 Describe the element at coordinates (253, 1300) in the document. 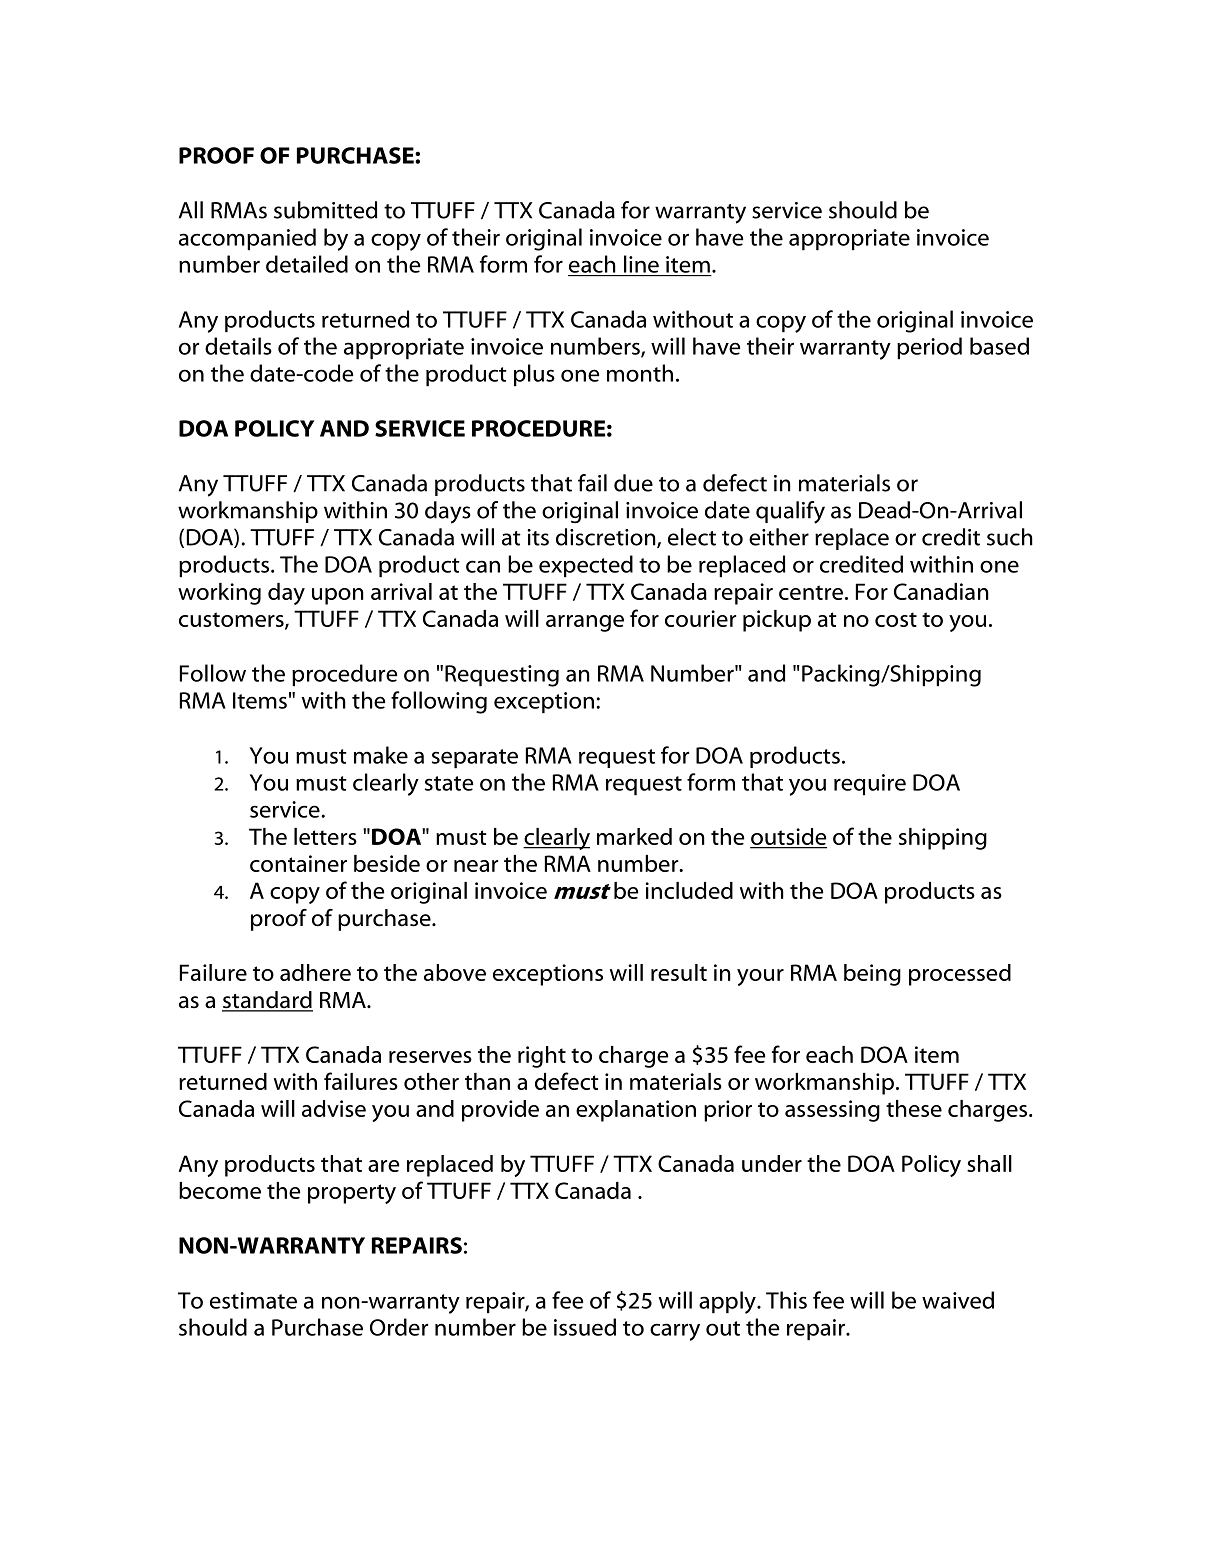

I see `estimate` at that location.
